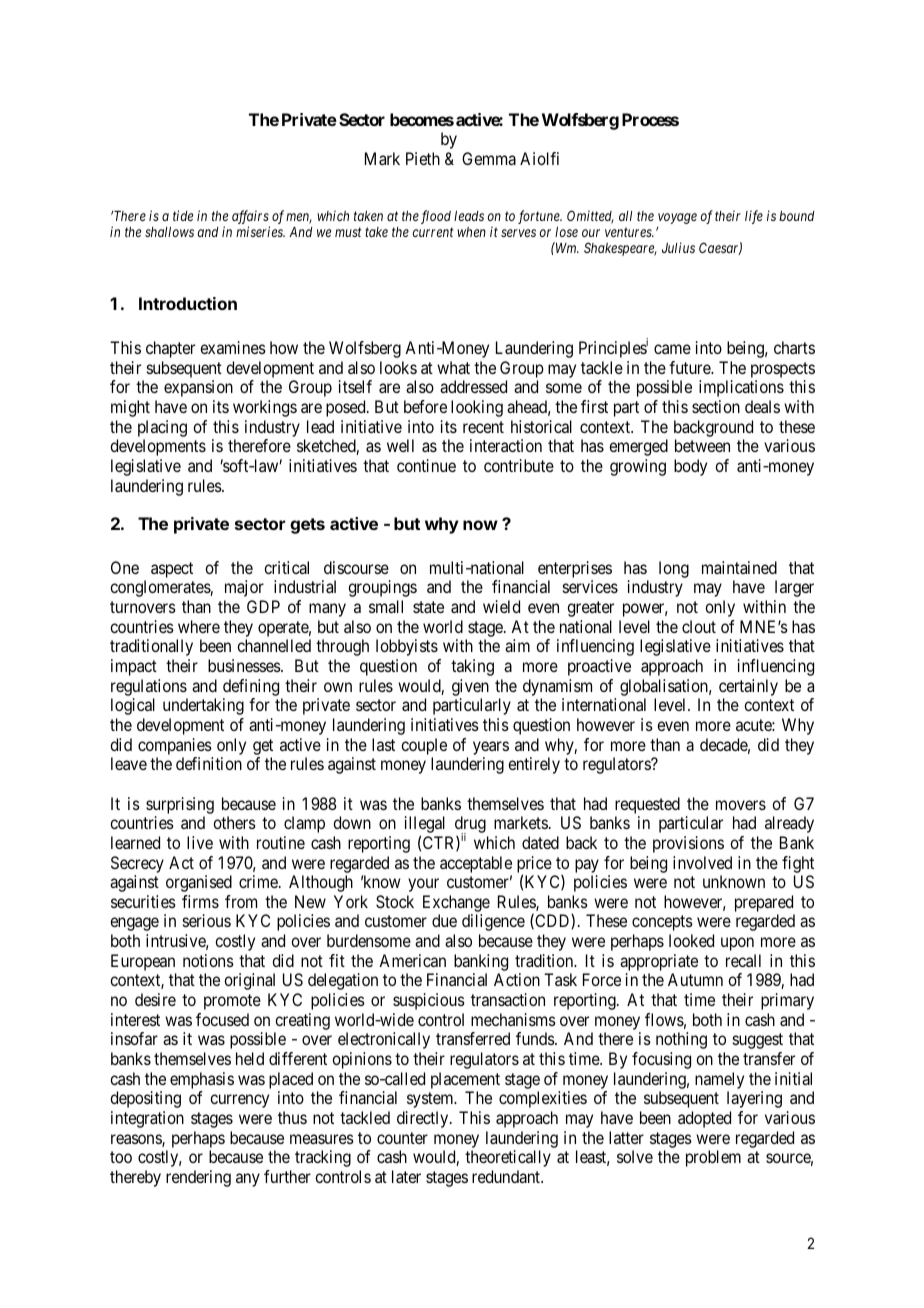  Describe the element at coordinates (754, 217) in the screenshot. I see `life` at that location.
